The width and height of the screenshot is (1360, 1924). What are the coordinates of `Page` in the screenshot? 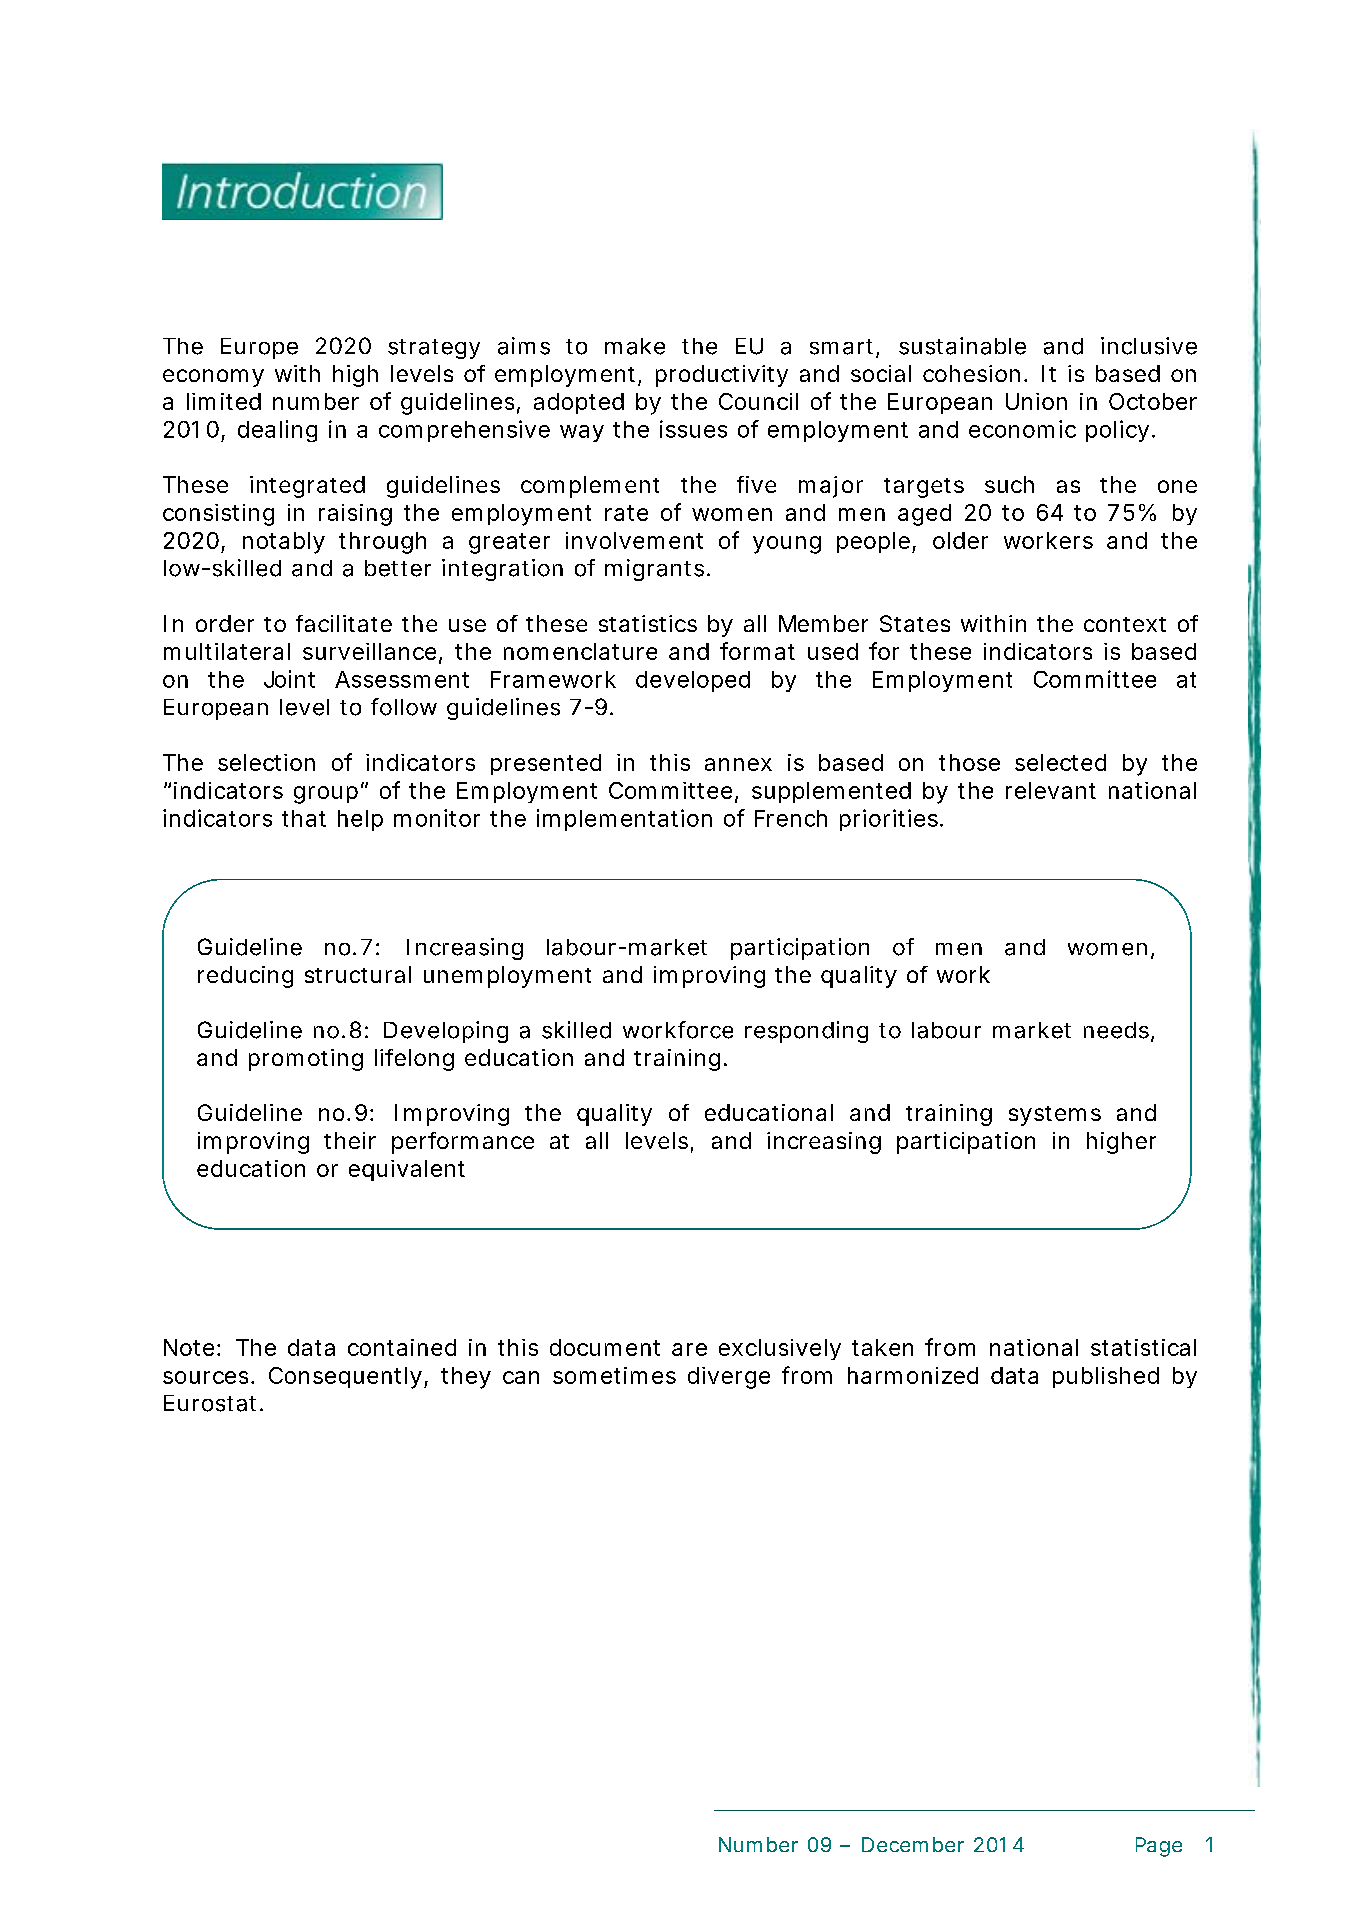 It's located at (1159, 1847).
